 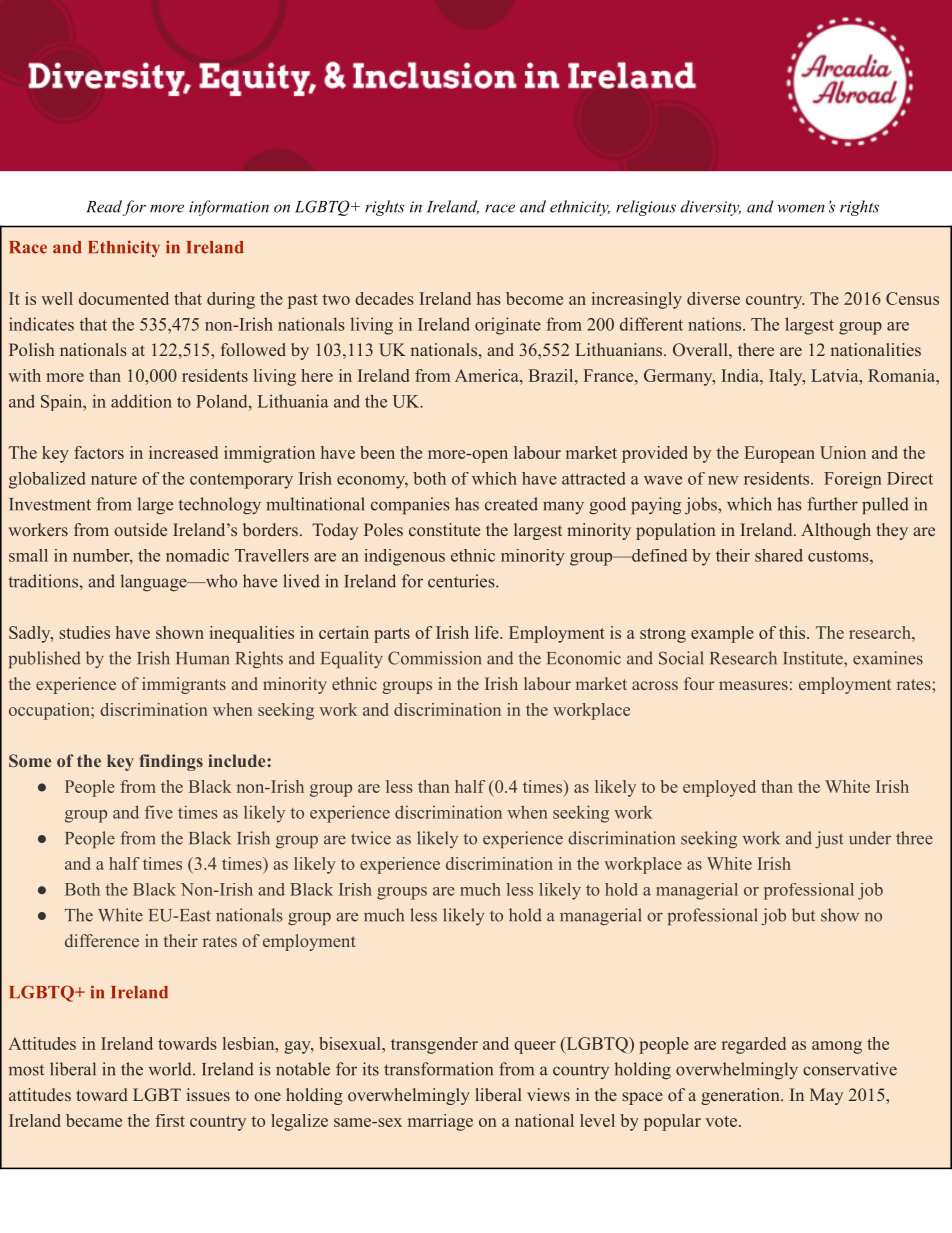 What do you see at coordinates (371, 838) in the page?
I see `twice` at bounding box center [371, 838].
